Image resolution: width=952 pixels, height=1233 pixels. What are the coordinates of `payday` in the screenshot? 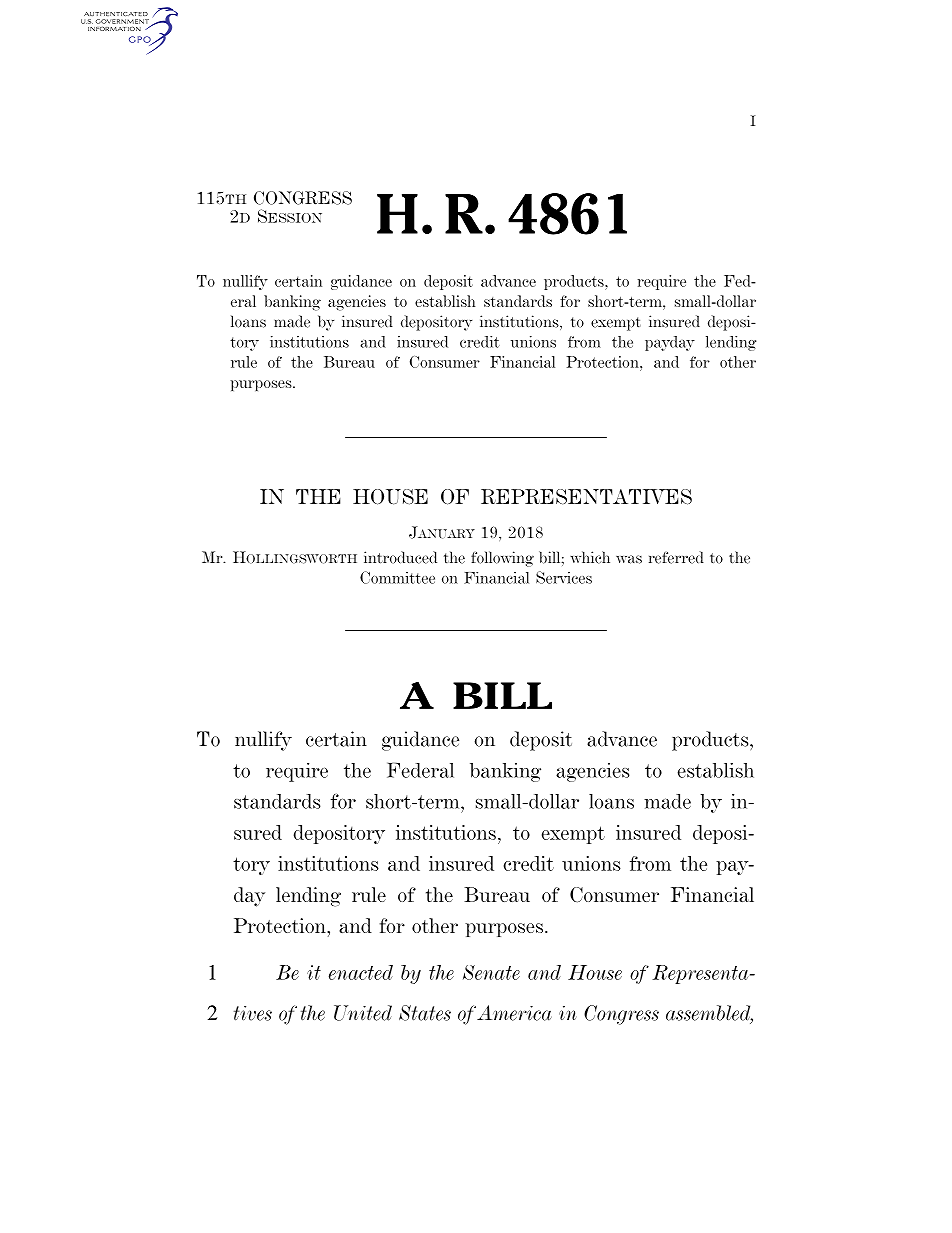 It's located at (670, 343).
